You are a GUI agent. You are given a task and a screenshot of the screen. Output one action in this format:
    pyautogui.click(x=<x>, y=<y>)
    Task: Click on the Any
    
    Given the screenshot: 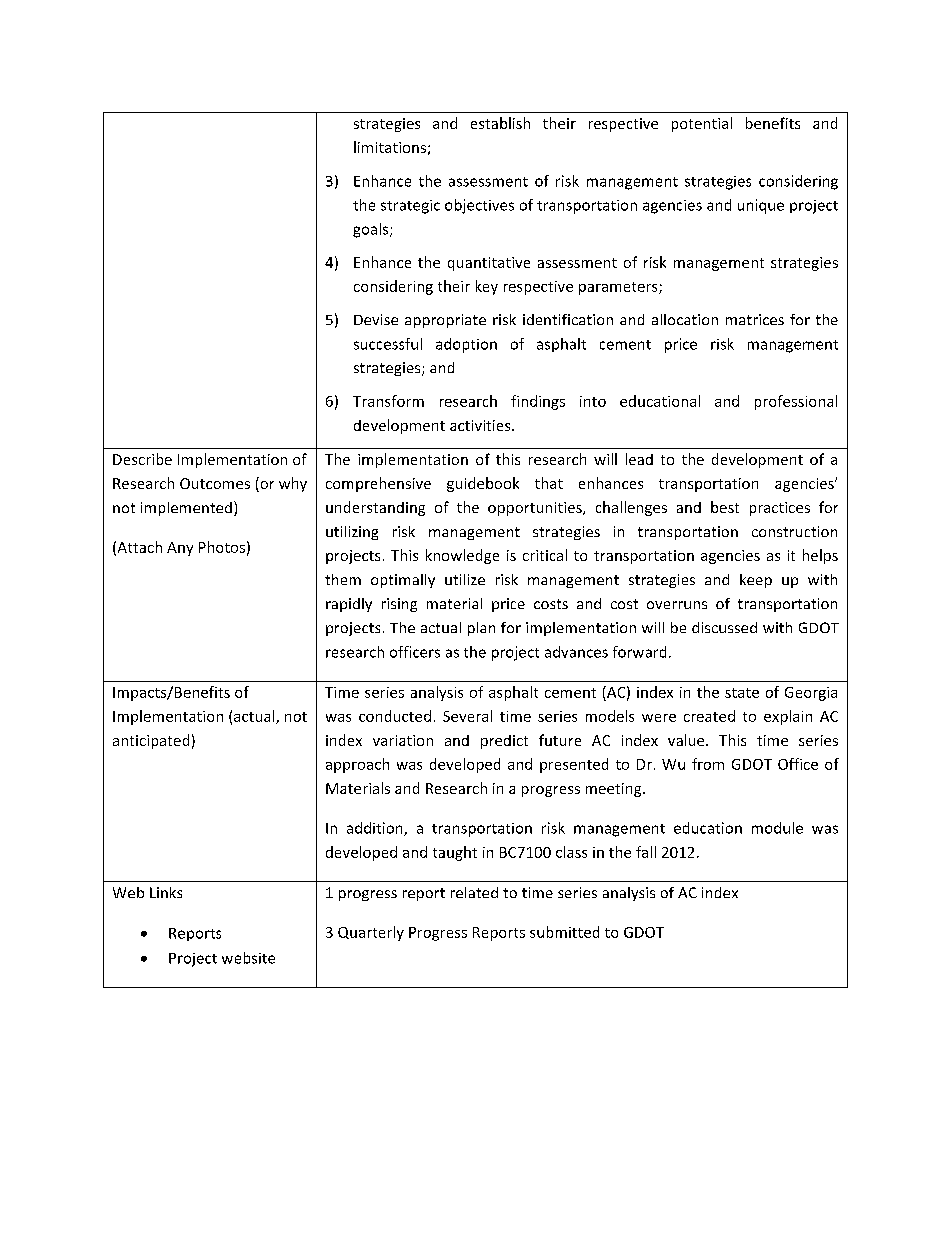 What is the action you would take?
    pyautogui.click(x=180, y=549)
